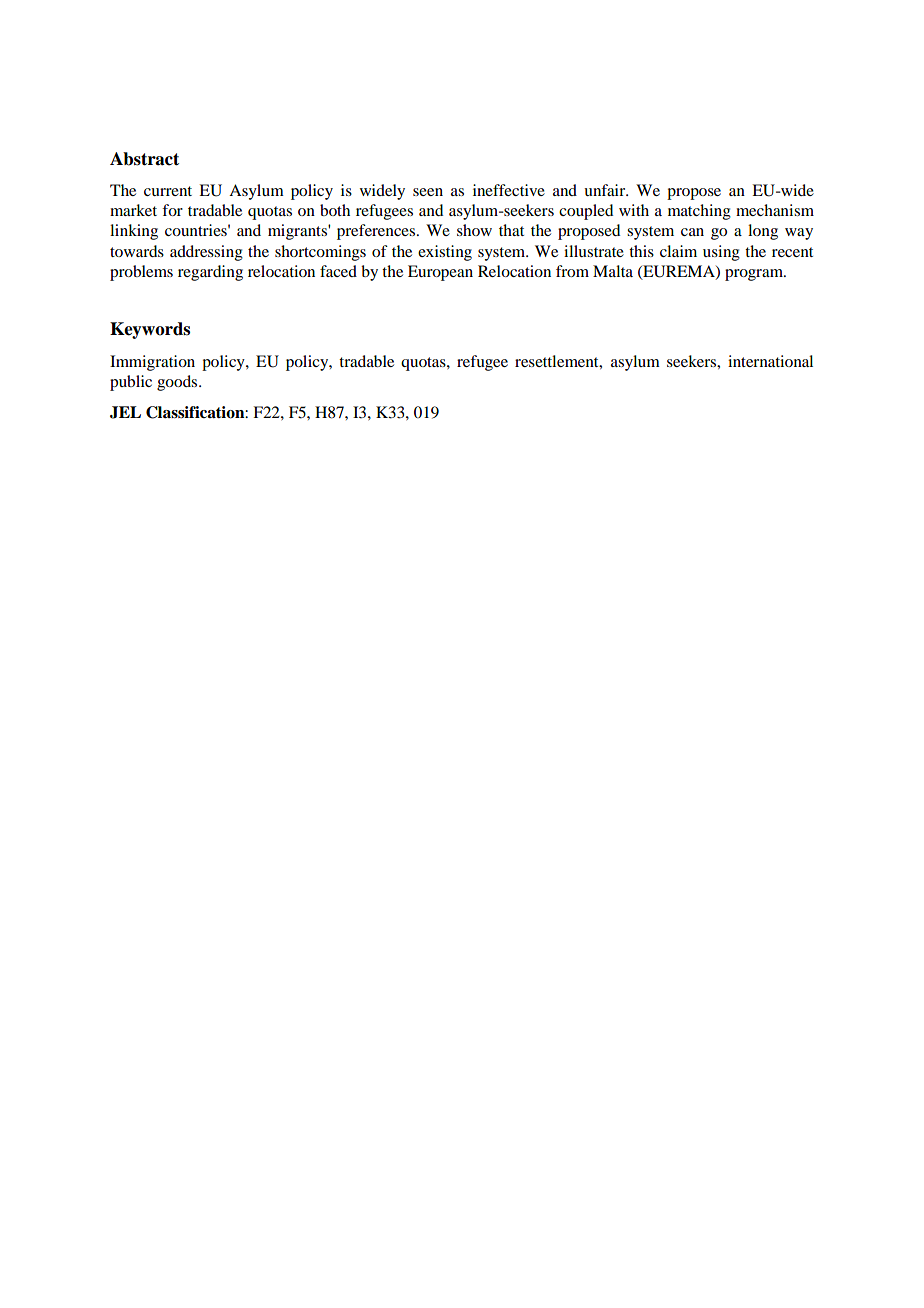  Describe the element at coordinates (440, 273) in the screenshot. I see `European` at that location.
